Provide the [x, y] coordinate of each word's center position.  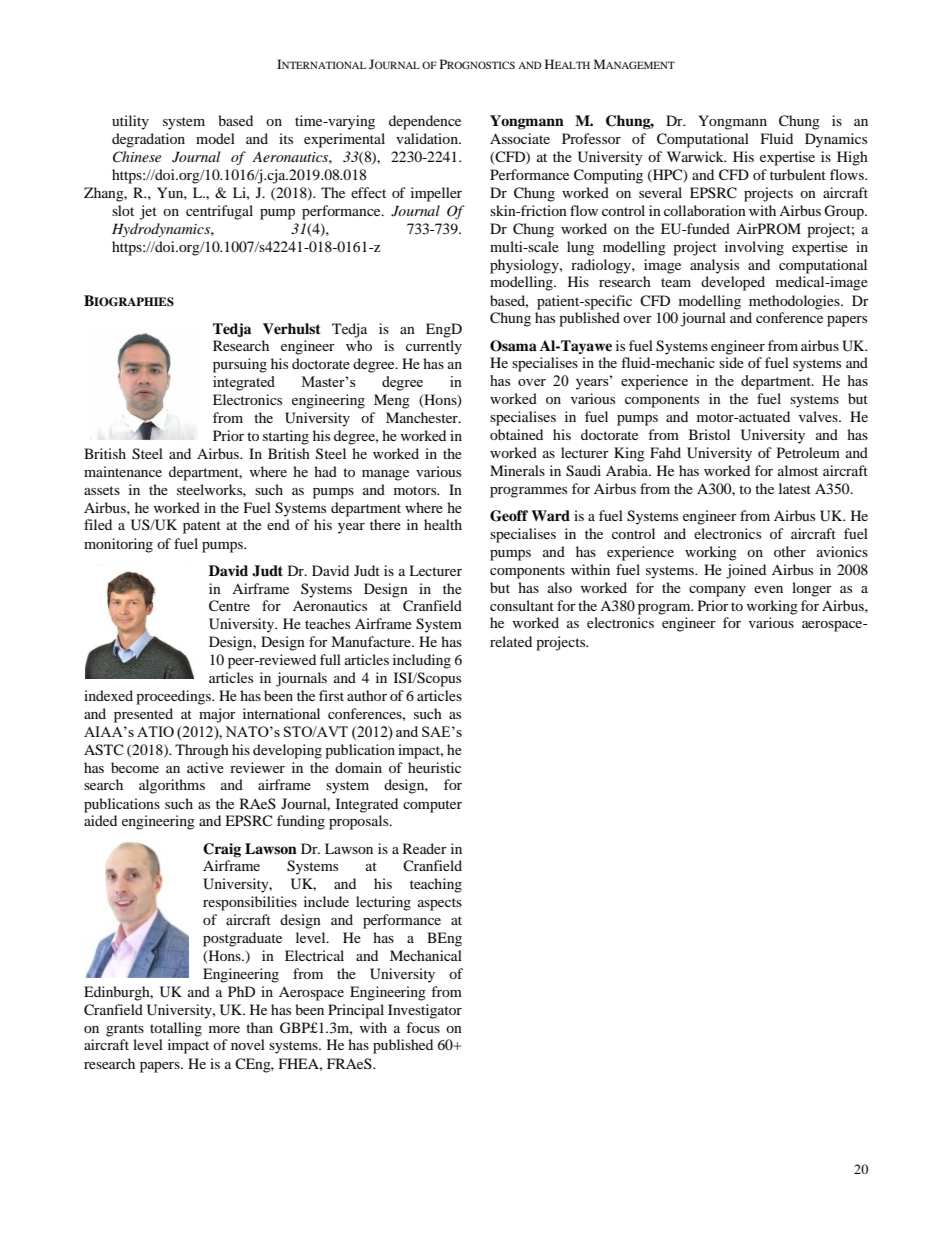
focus [423, 1027]
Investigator [425, 1011]
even [768, 589]
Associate [520, 138]
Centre [229, 606]
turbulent [798, 174]
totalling [176, 1029]
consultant [522, 605]
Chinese [137, 157]
